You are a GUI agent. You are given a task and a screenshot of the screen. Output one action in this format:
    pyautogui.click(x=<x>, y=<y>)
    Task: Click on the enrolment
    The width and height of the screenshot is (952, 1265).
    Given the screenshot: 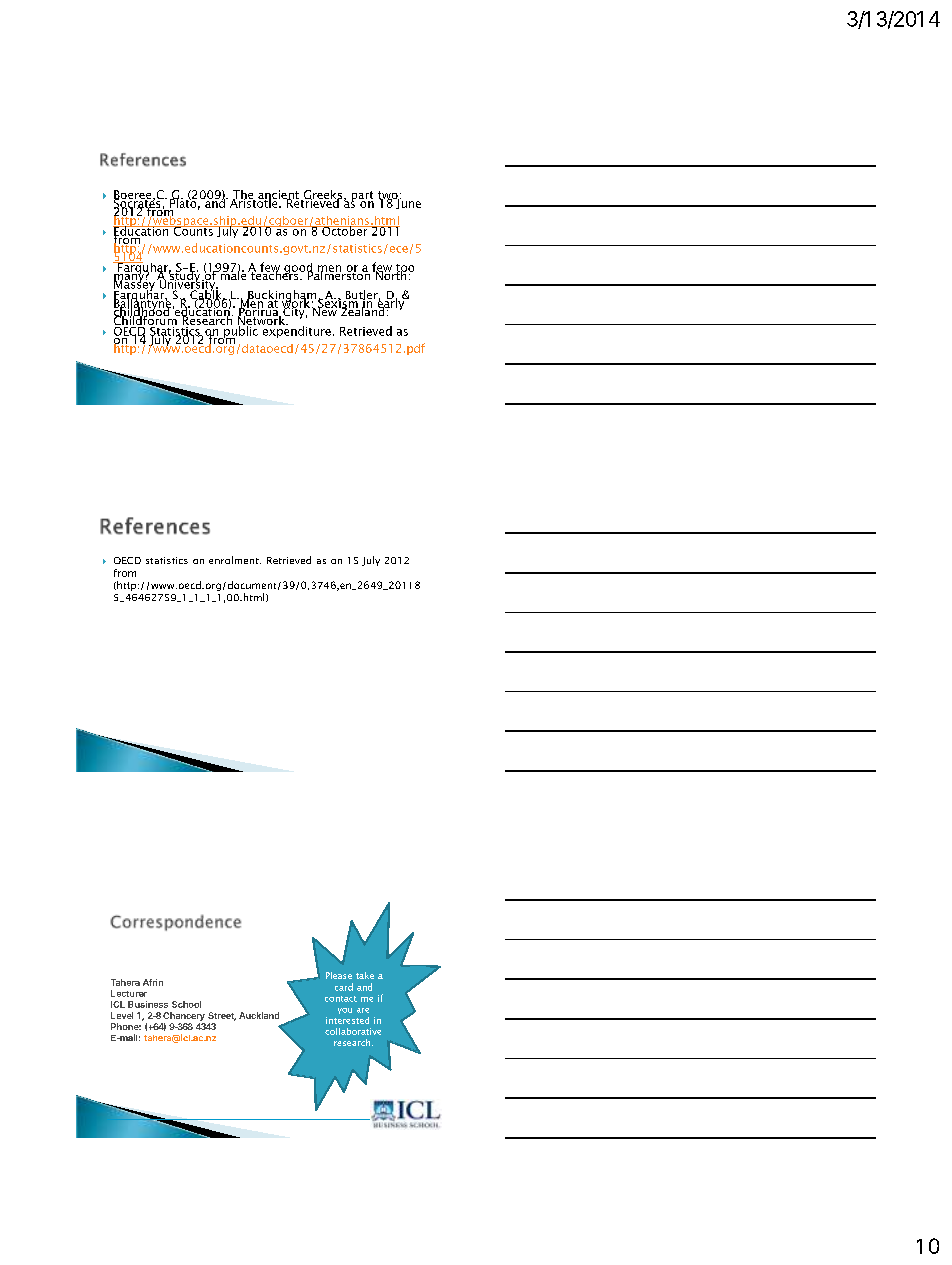 What is the action you would take?
    pyautogui.click(x=235, y=560)
